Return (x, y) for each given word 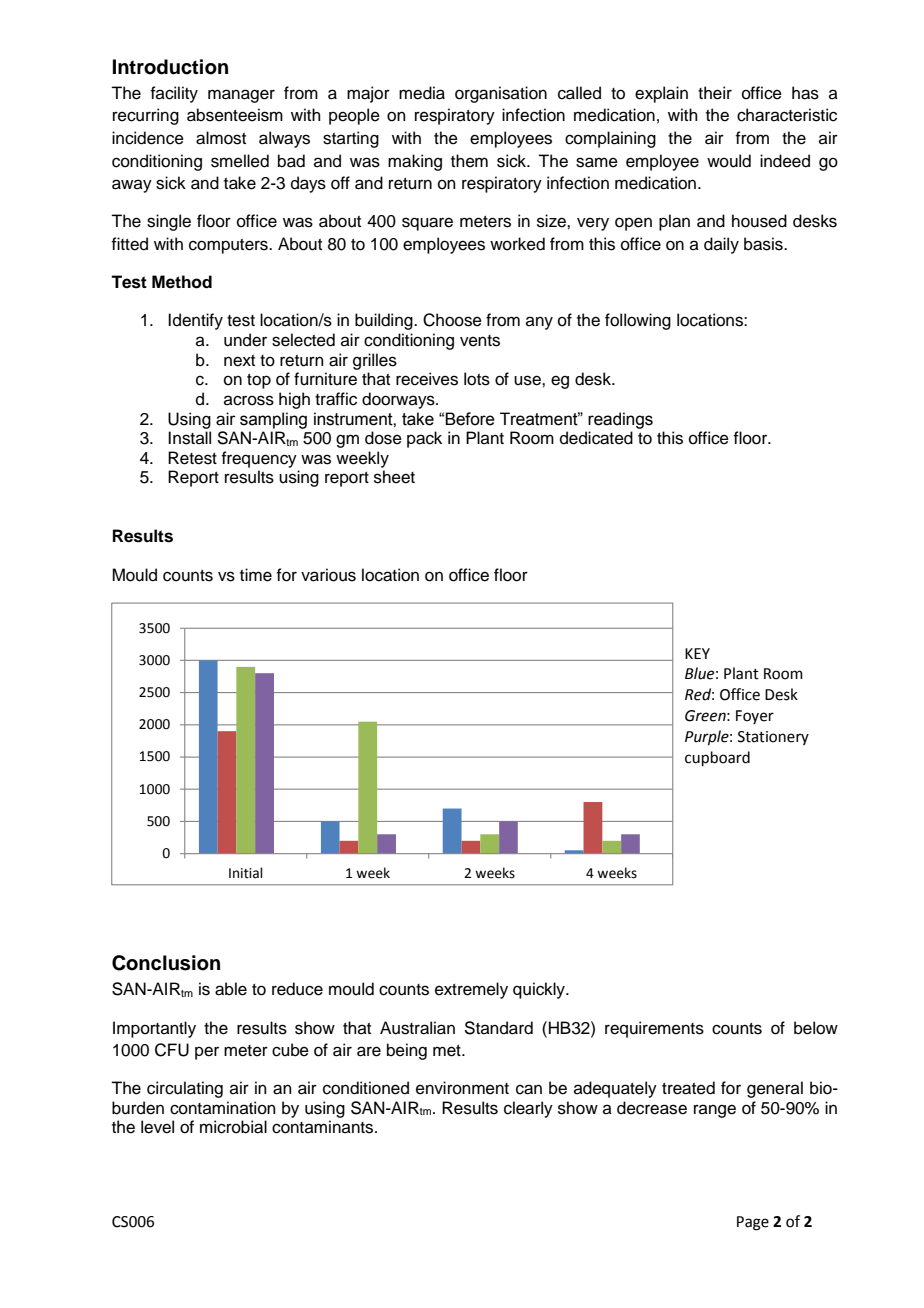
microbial (233, 1127)
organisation (501, 94)
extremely (471, 990)
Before (470, 419)
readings (620, 420)
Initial (246, 873)
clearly (528, 1109)
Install (189, 438)
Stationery (773, 738)
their (715, 93)
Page (753, 1223)
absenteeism (235, 115)
